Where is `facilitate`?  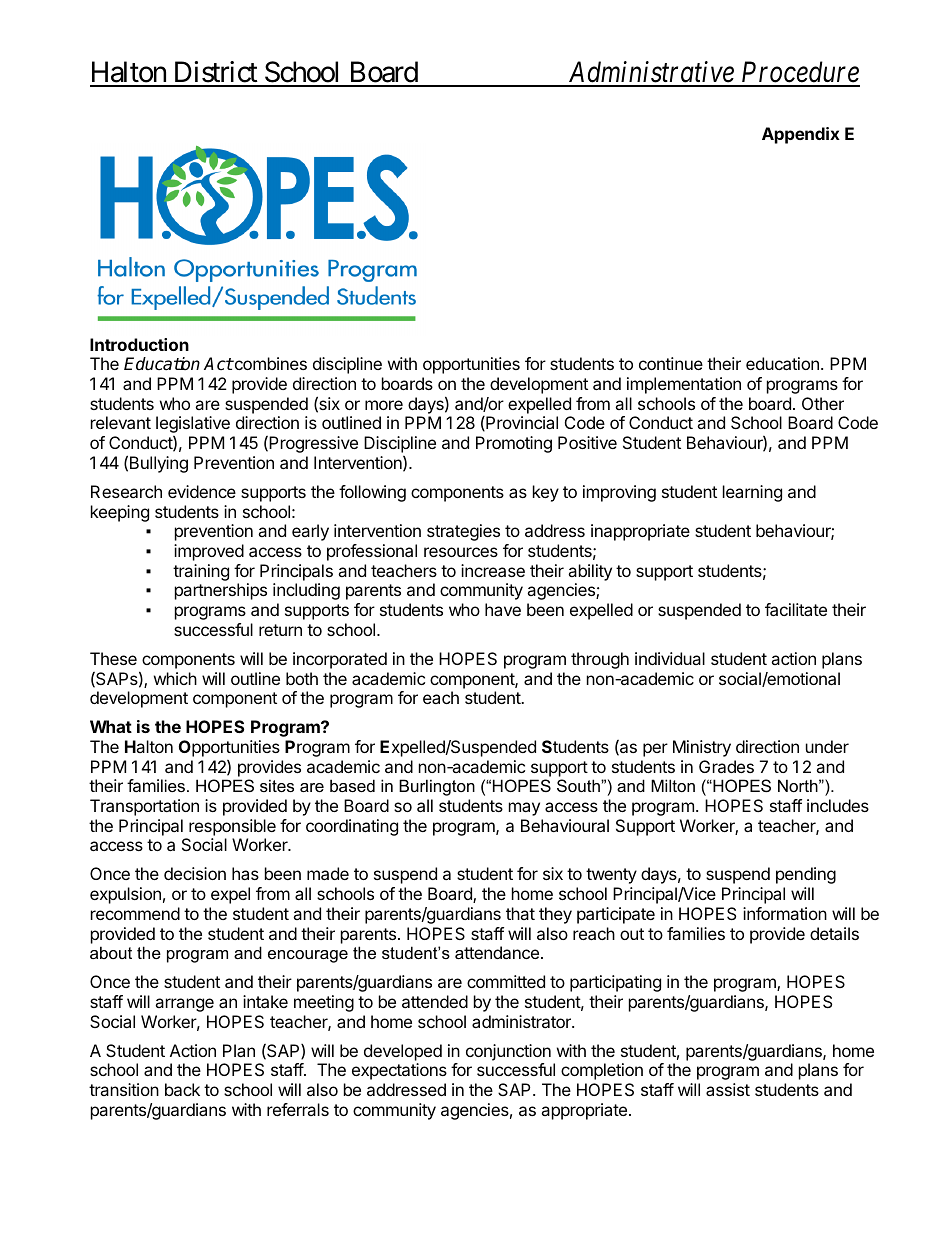
facilitate is located at coordinates (796, 609).
